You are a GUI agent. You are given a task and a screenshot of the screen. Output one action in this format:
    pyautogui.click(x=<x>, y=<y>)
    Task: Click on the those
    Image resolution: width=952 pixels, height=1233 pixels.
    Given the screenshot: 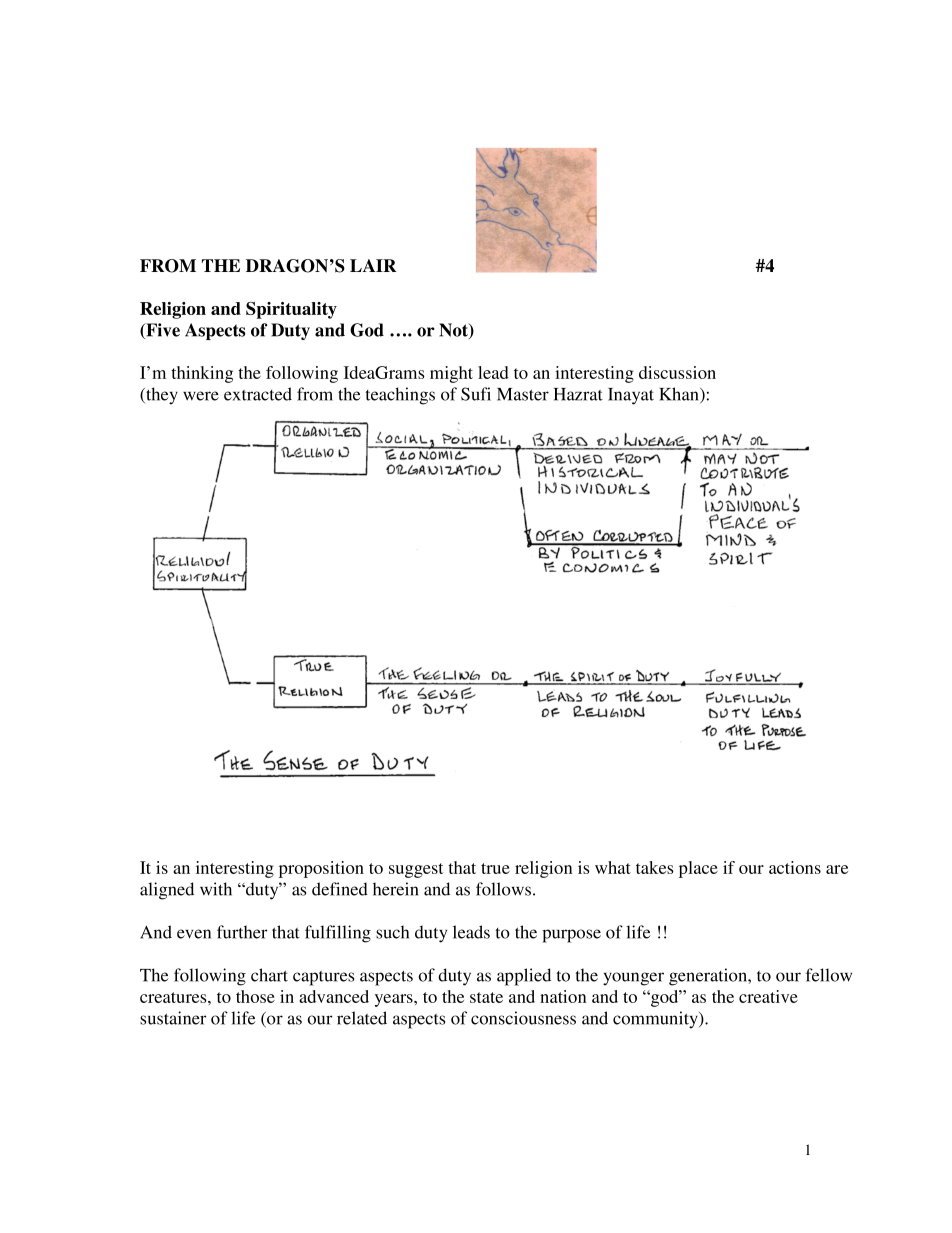 What is the action you would take?
    pyautogui.click(x=255, y=996)
